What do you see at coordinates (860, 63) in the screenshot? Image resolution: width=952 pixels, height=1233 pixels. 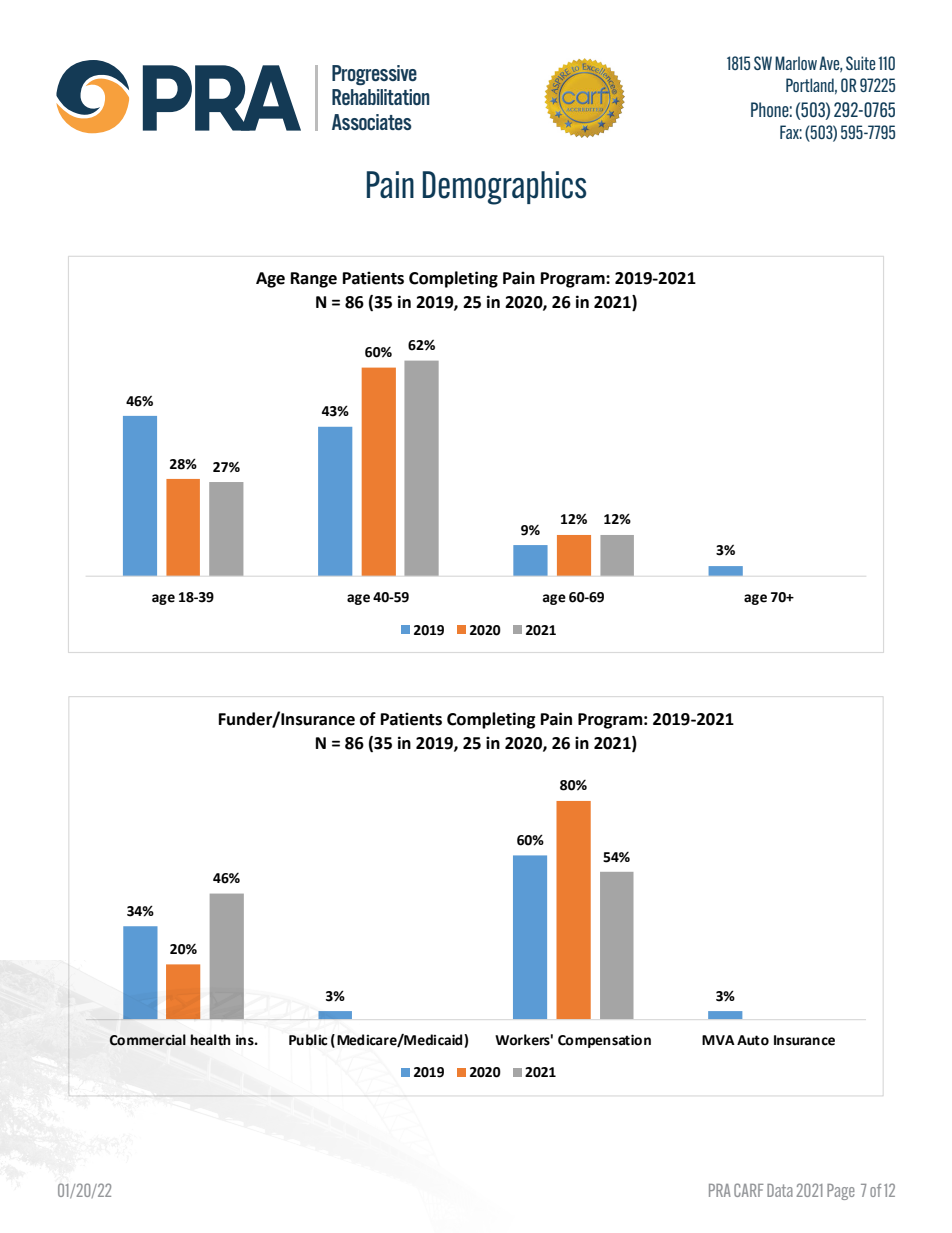 I see `Suite` at bounding box center [860, 63].
